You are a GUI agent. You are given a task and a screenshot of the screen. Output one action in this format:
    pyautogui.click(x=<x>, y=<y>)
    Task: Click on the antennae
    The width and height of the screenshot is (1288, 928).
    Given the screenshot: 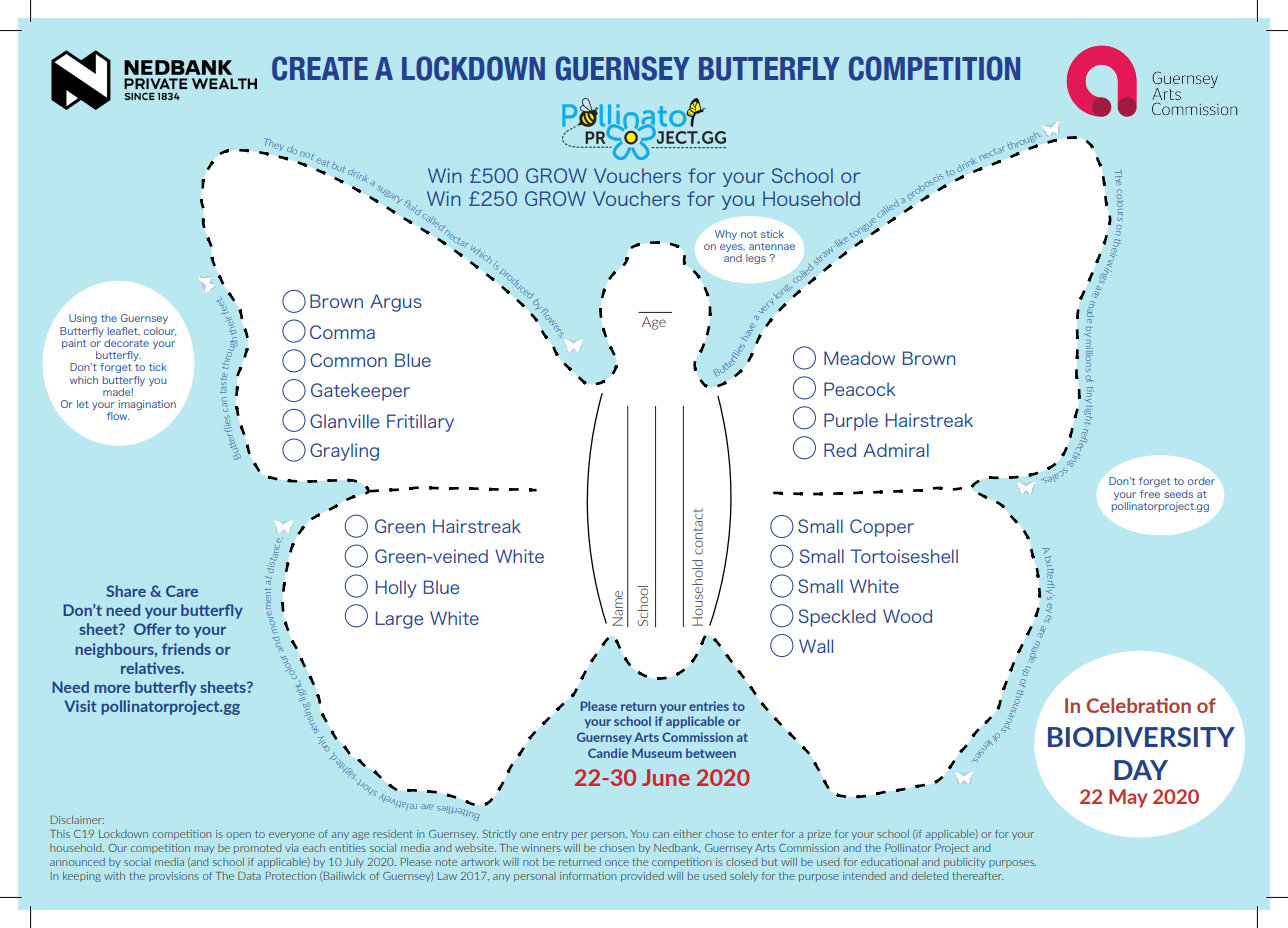 What is the action you would take?
    pyautogui.click(x=772, y=246)
